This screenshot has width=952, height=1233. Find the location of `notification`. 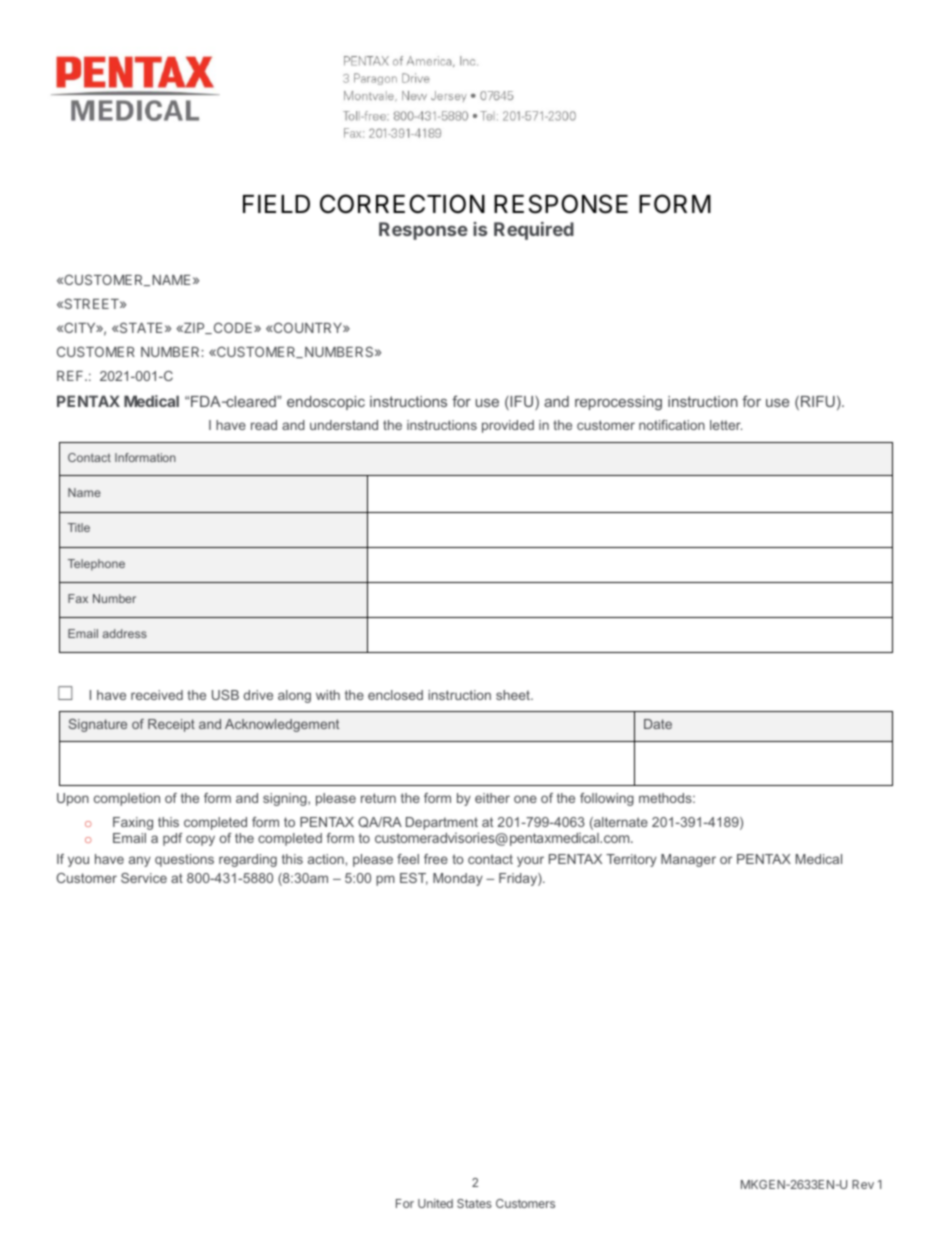

notification is located at coordinates (672, 425).
